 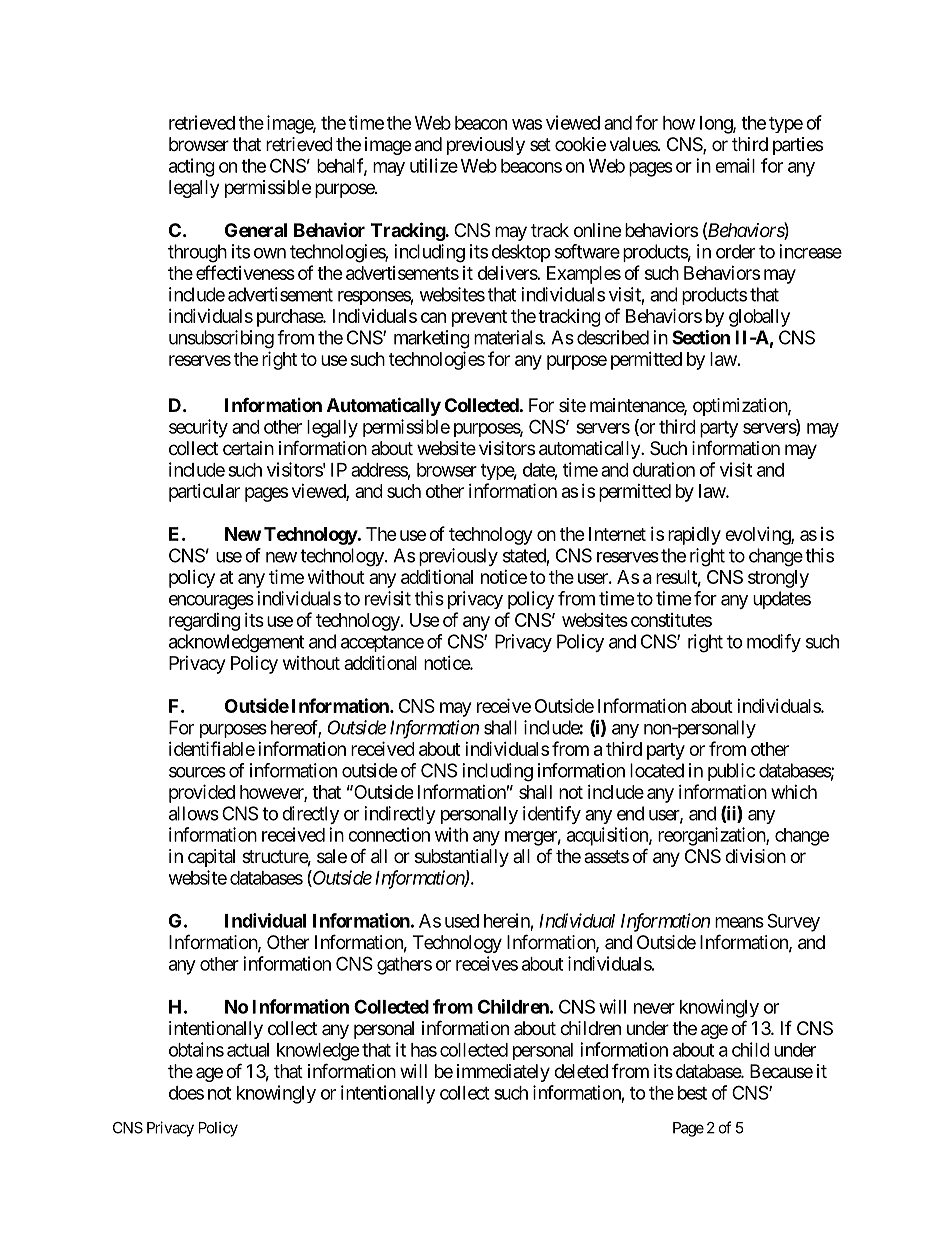 What do you see at coordinates (617, 534) in the screenshot?
I see `Internet` at bounding box center [617, 534].
